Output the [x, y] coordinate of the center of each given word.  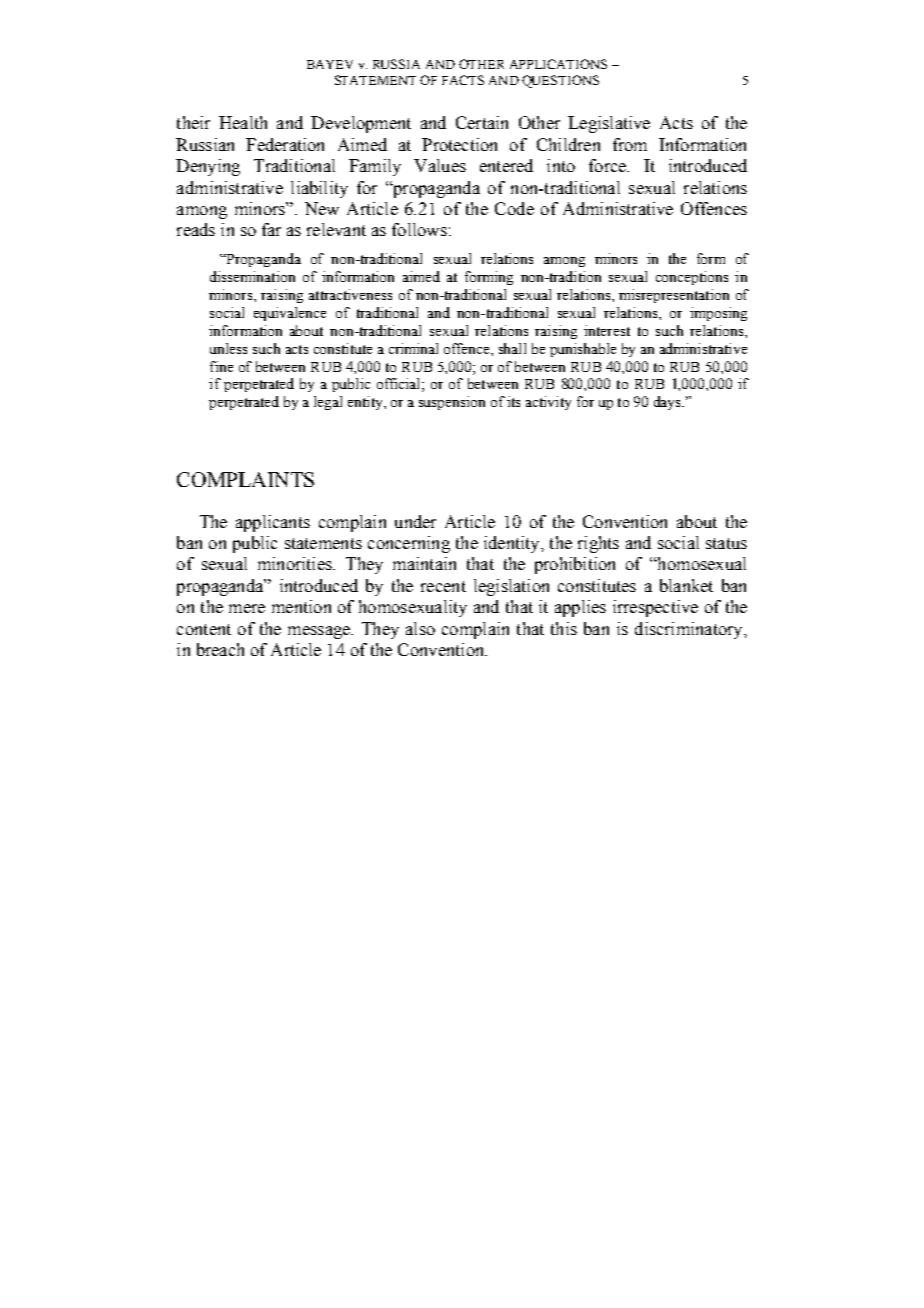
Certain [482, 122]
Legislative [609, 124]
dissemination [252, 276]
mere [247, 608]
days [668, 403]
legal [328, 403]
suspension [452, 403]
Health [243, 122]
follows [419, 229]
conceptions [692, 278]
